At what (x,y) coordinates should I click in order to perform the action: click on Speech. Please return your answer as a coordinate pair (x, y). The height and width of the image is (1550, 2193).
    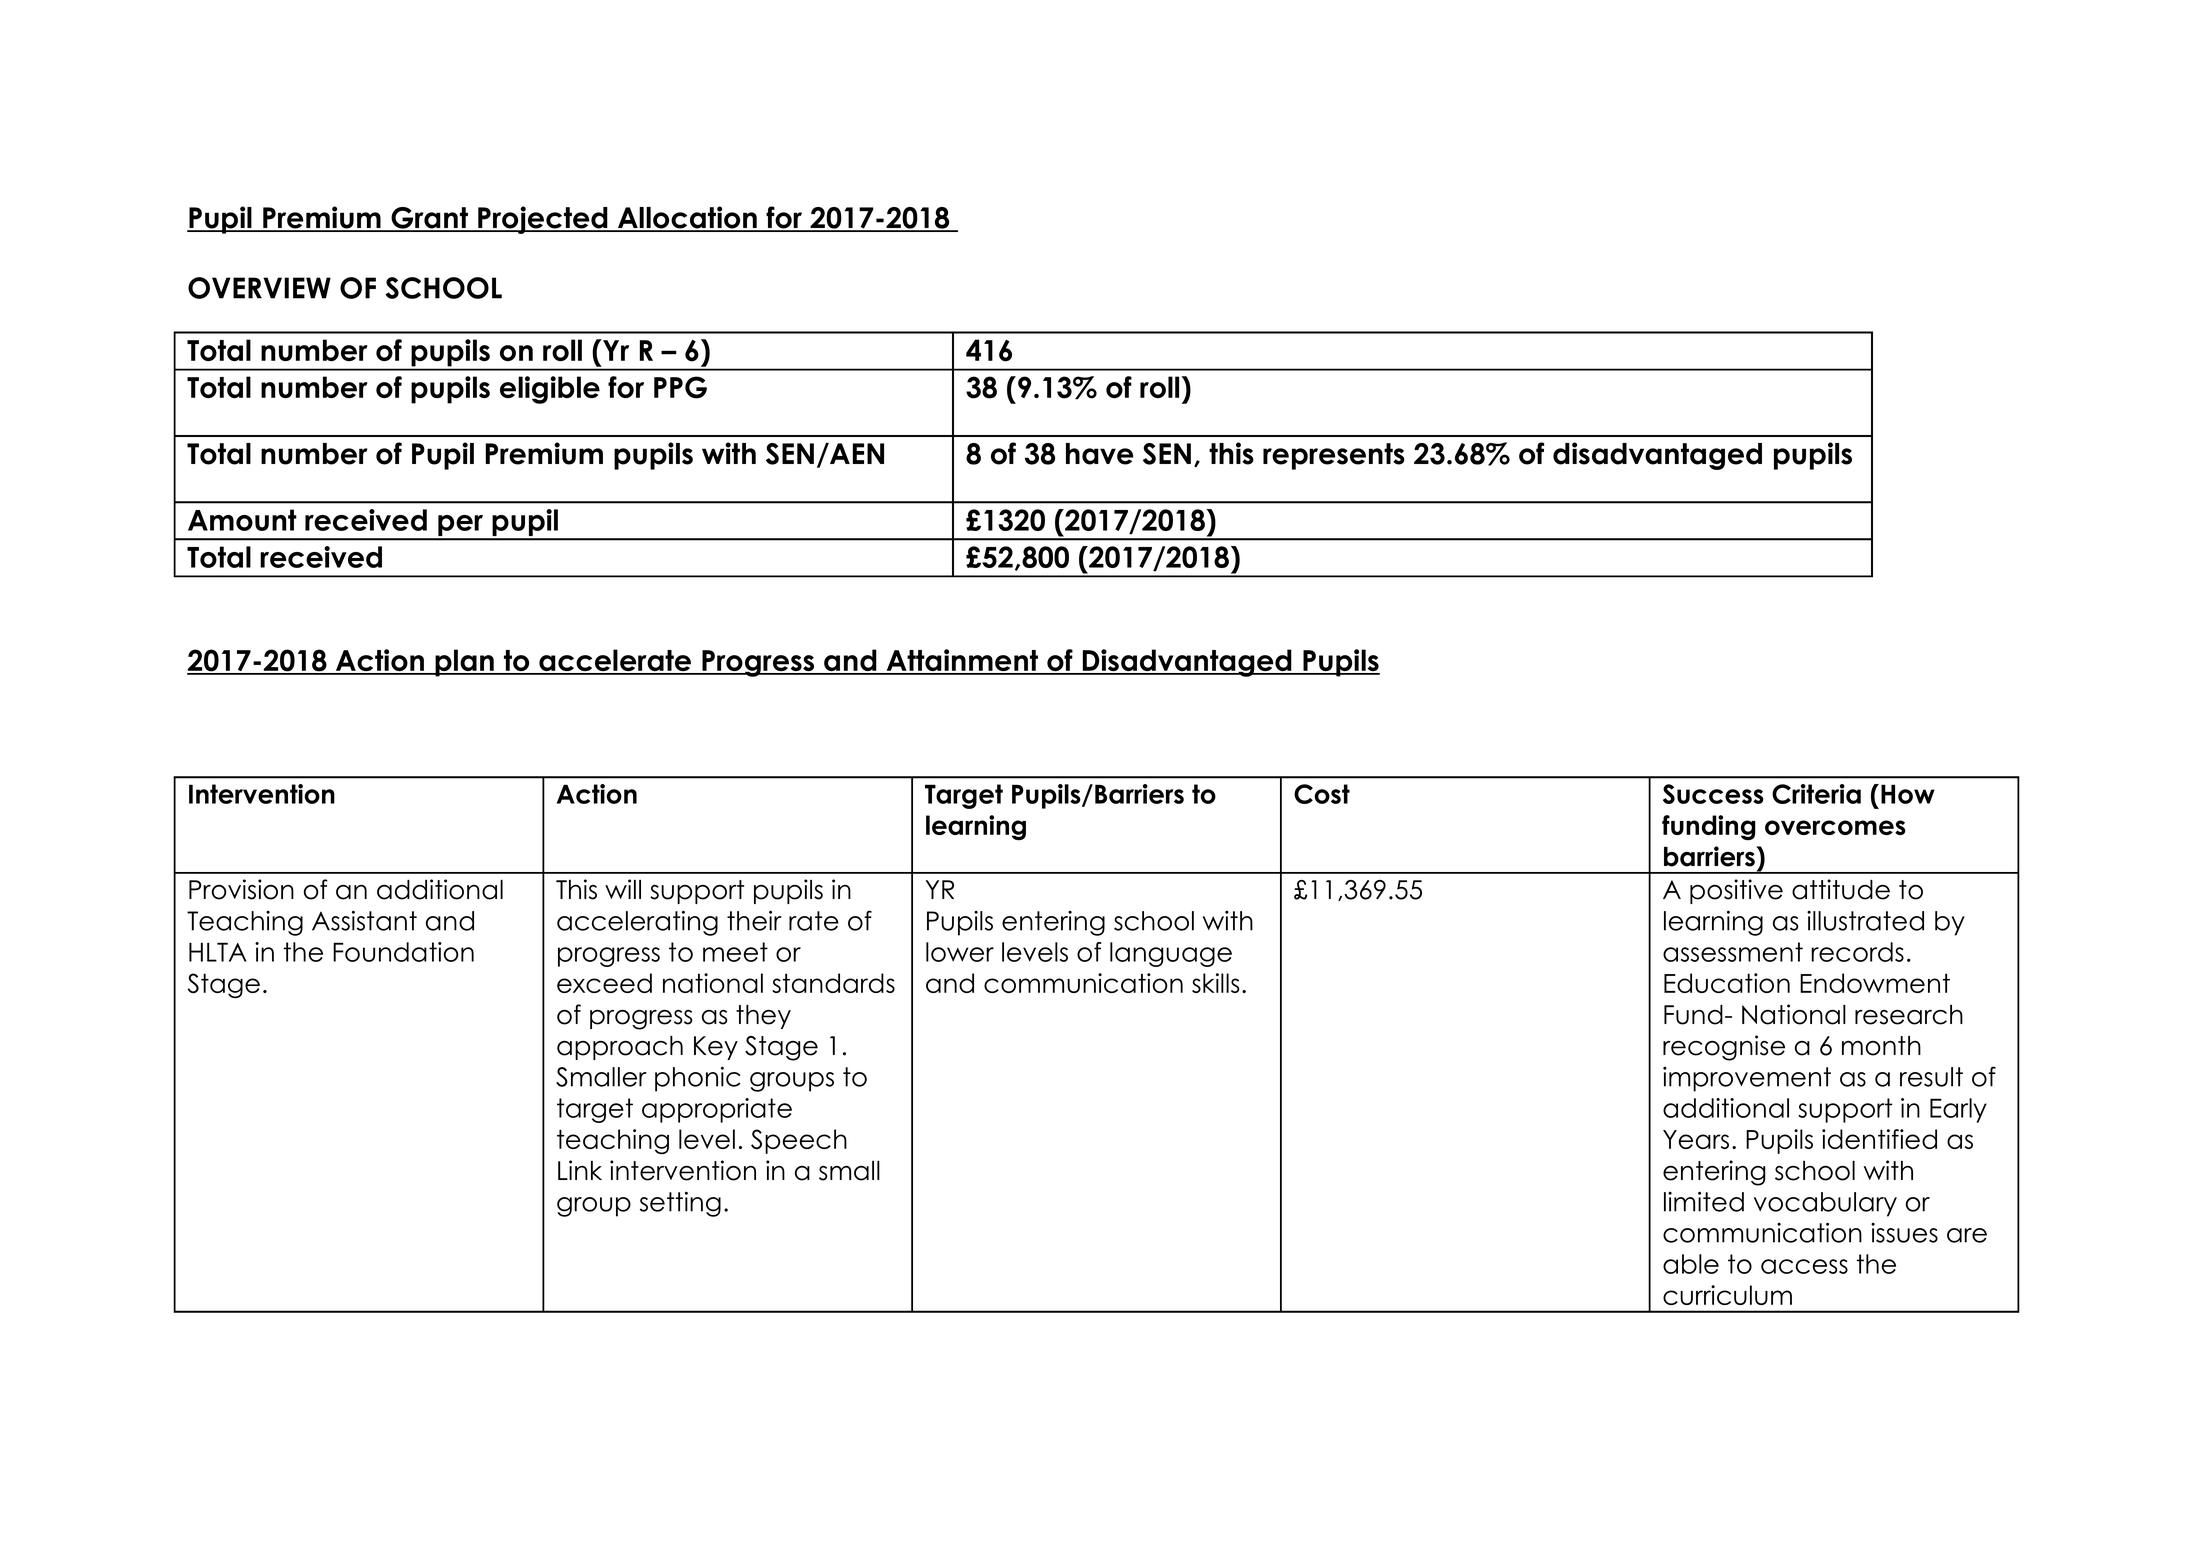
    Looking at the image, I should click on (799, 1141).
